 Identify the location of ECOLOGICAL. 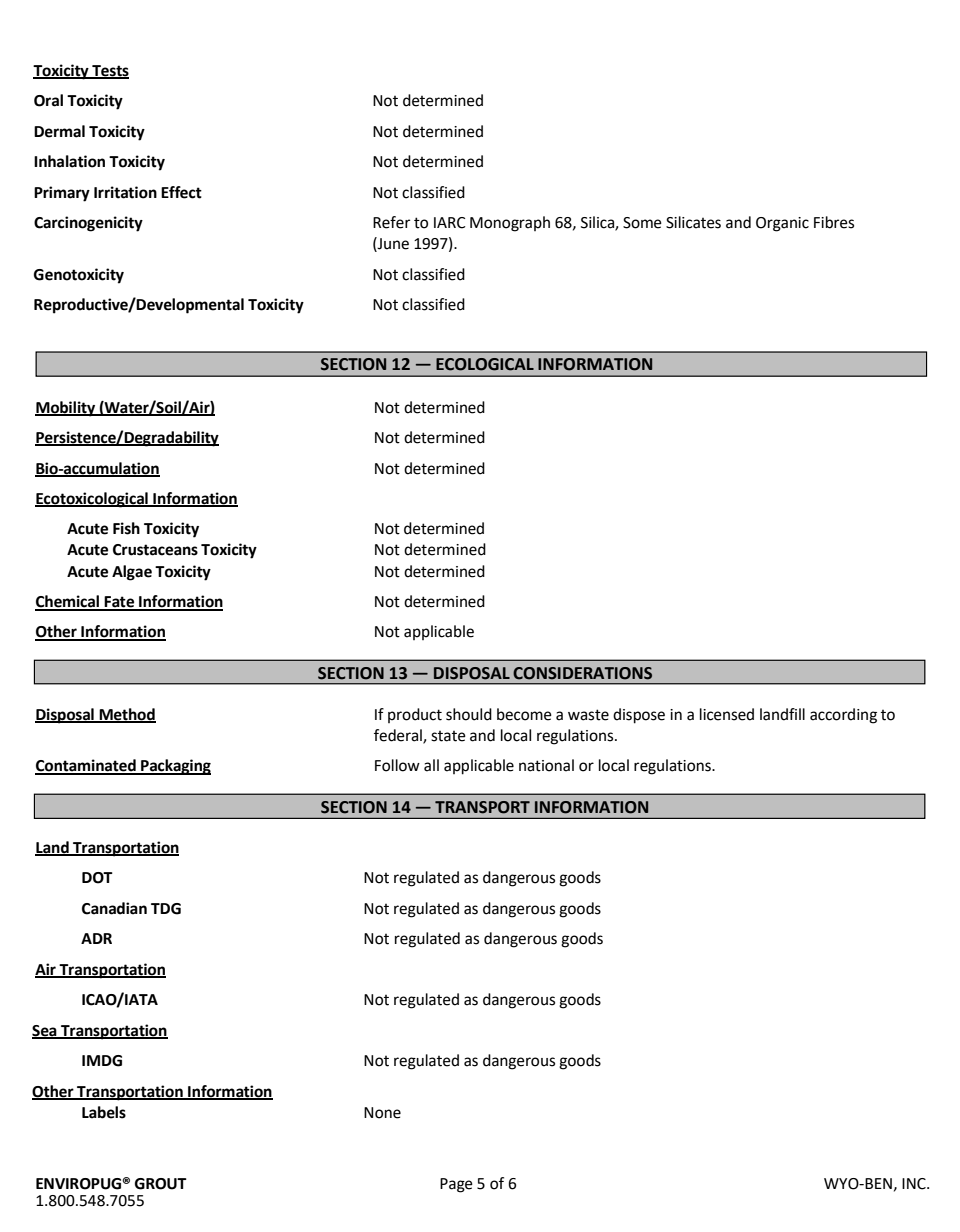
(485, 364).
